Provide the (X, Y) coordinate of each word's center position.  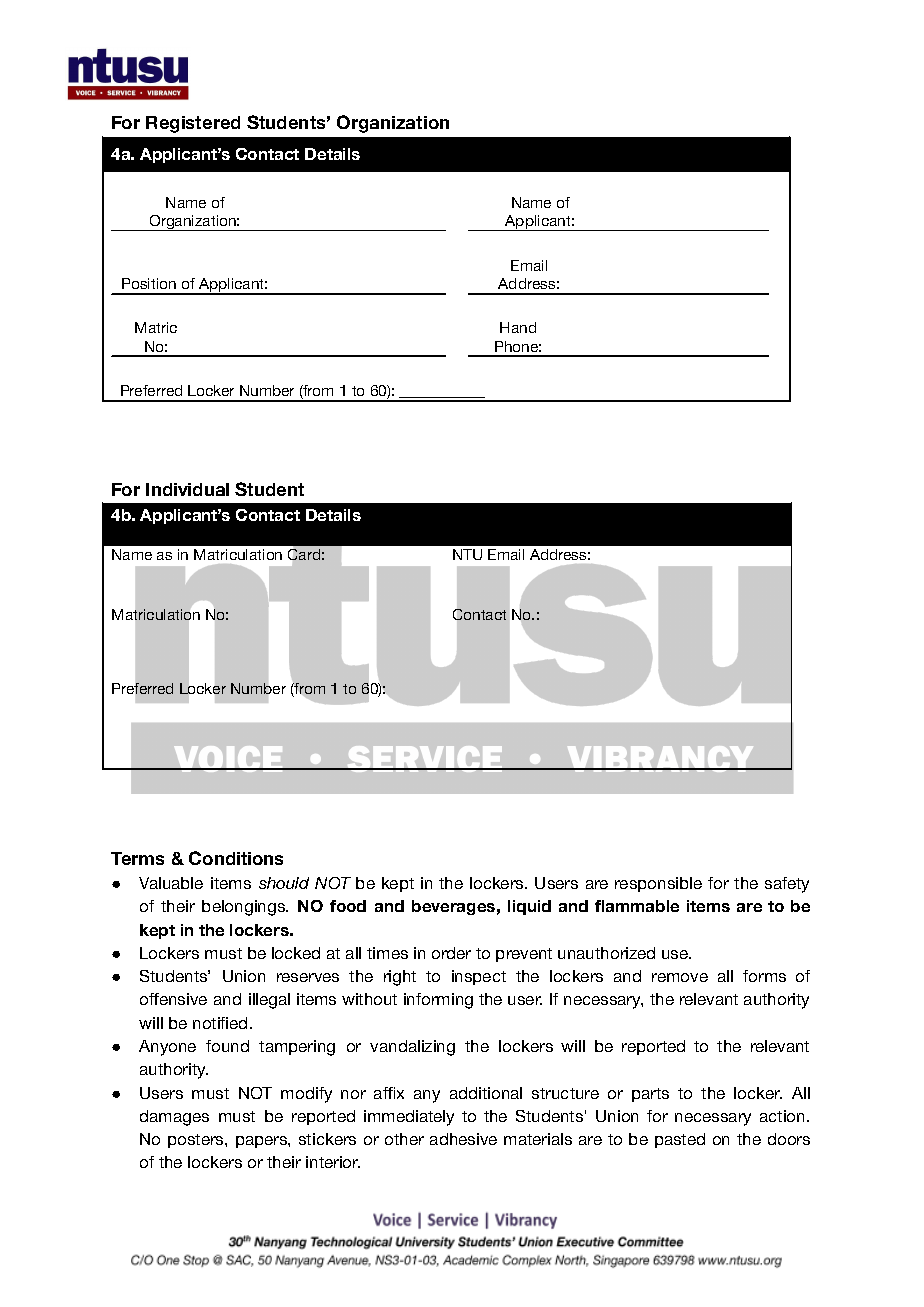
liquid (529, 907)
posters (197, 1141)
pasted (680, 1140)
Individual (187, 489)
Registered (193, 124)
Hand (518, 327)
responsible (658, 884)
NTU (467, 554)
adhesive (463, 1139)
